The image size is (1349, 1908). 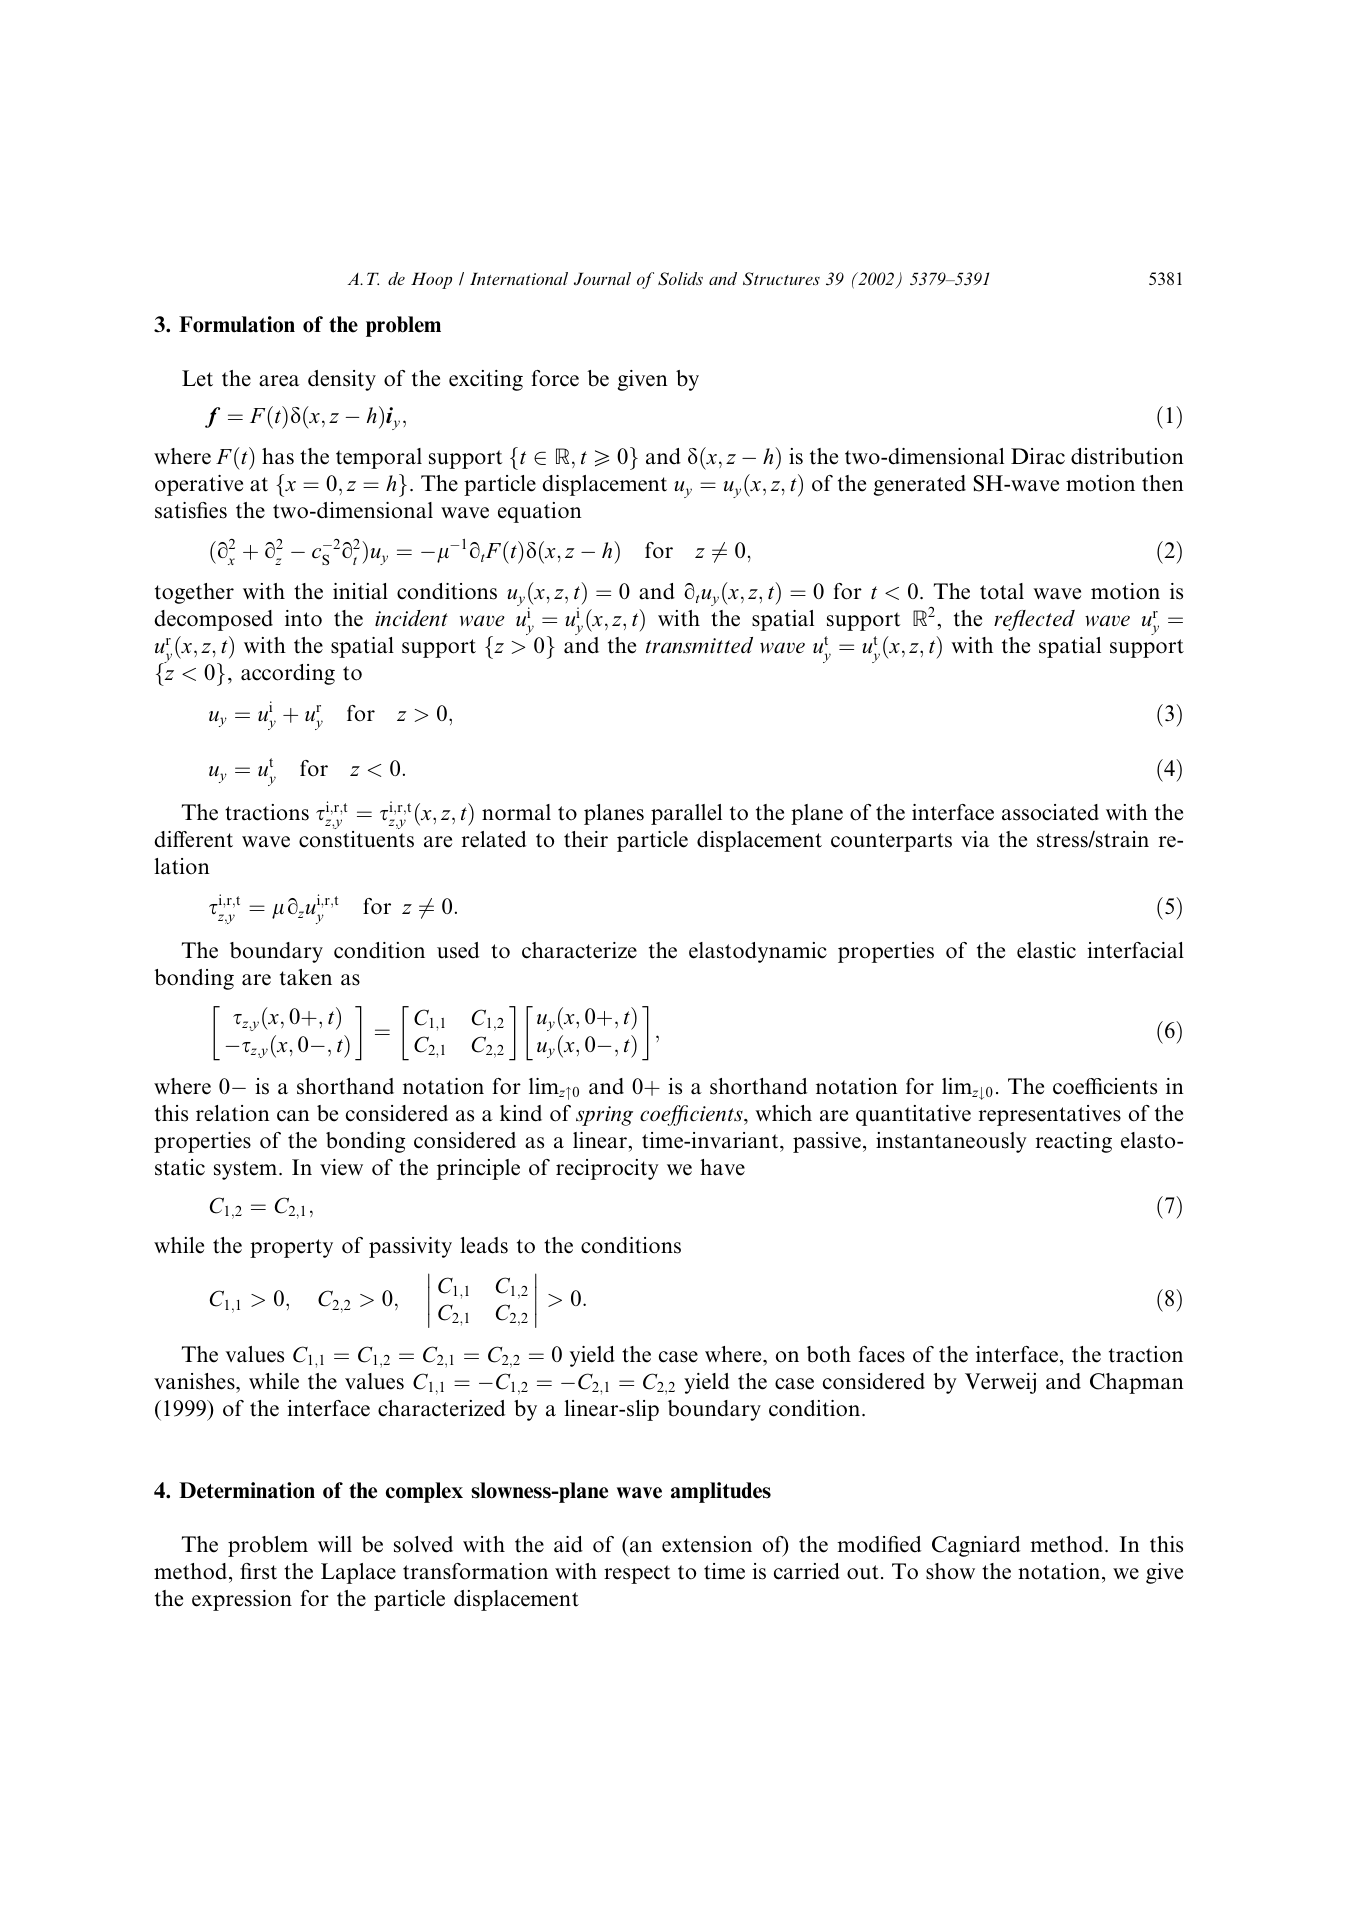 I want to click on area, so click(x=279, y=381).
